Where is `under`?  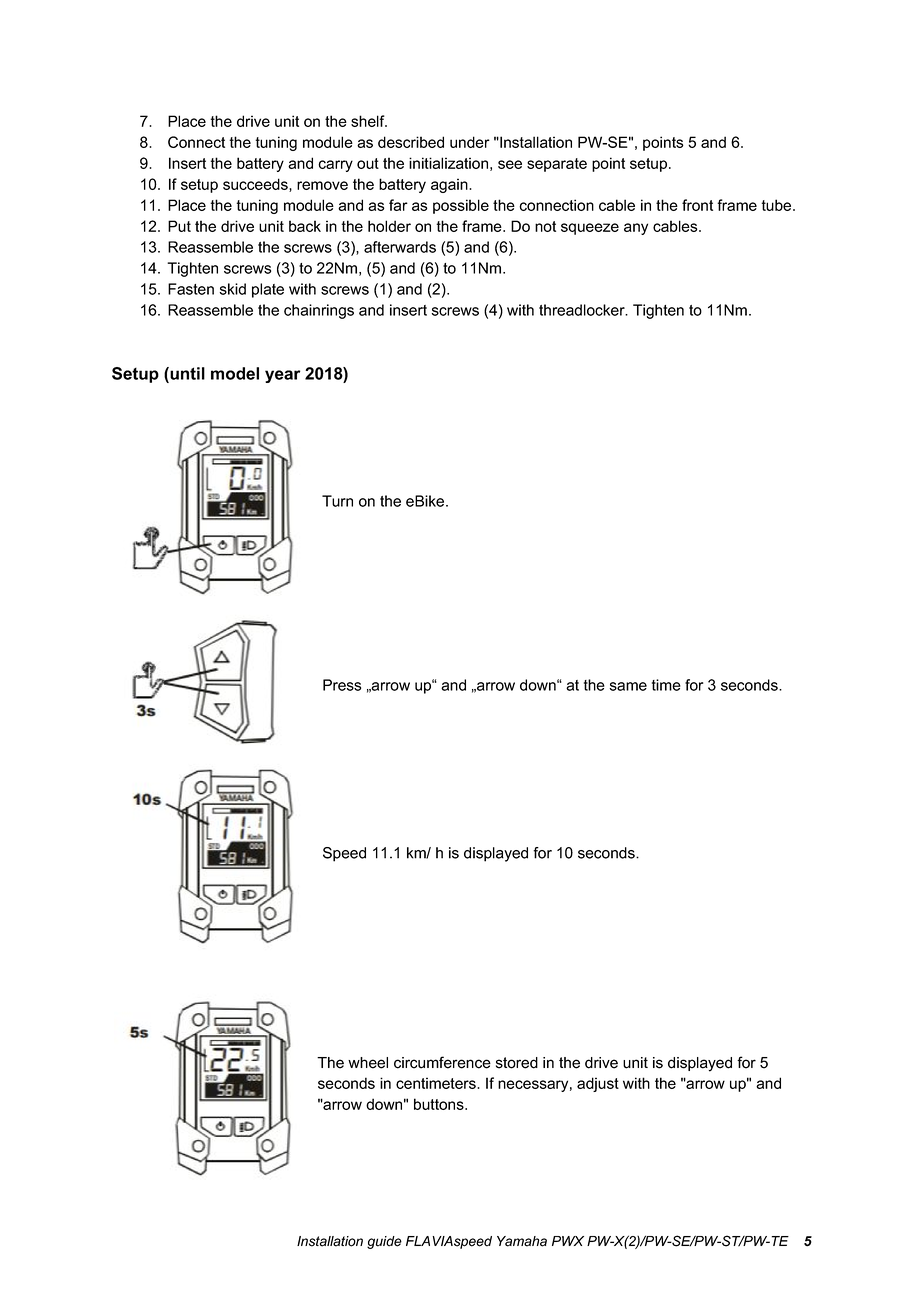
under is located at coordinates (470, 142).
